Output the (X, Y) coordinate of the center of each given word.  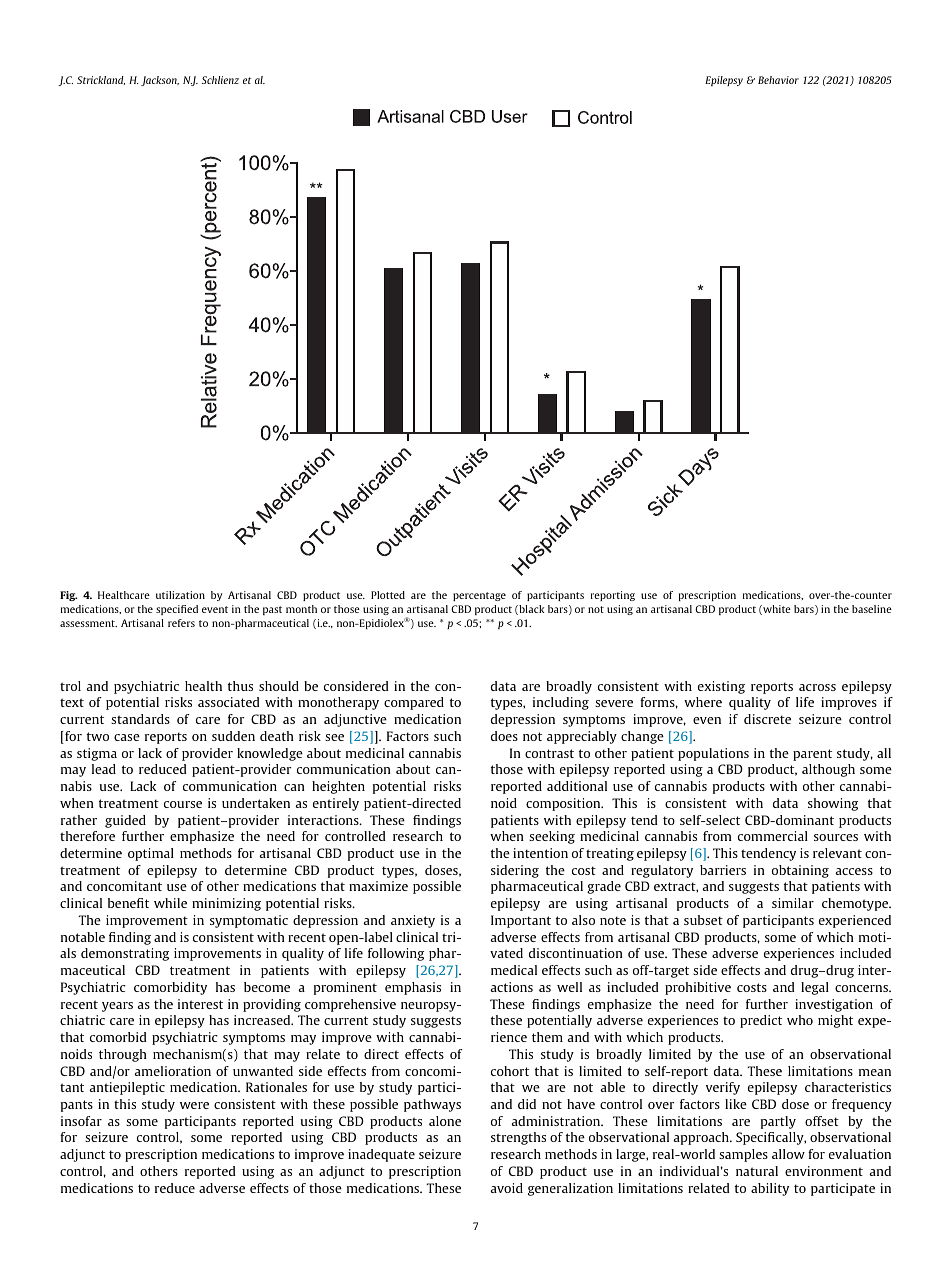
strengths (518, 1138)
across (817, 687)
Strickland (101, 80)
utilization (180, 595)
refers (181, 623)
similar (793, 903)
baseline (872, 609)
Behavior (778, 80)
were (194, 1105)
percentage (479, 596)
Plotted (388, 595)
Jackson (160, 81)
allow (788, 1154)
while (170, 903)
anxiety (413, 921)
